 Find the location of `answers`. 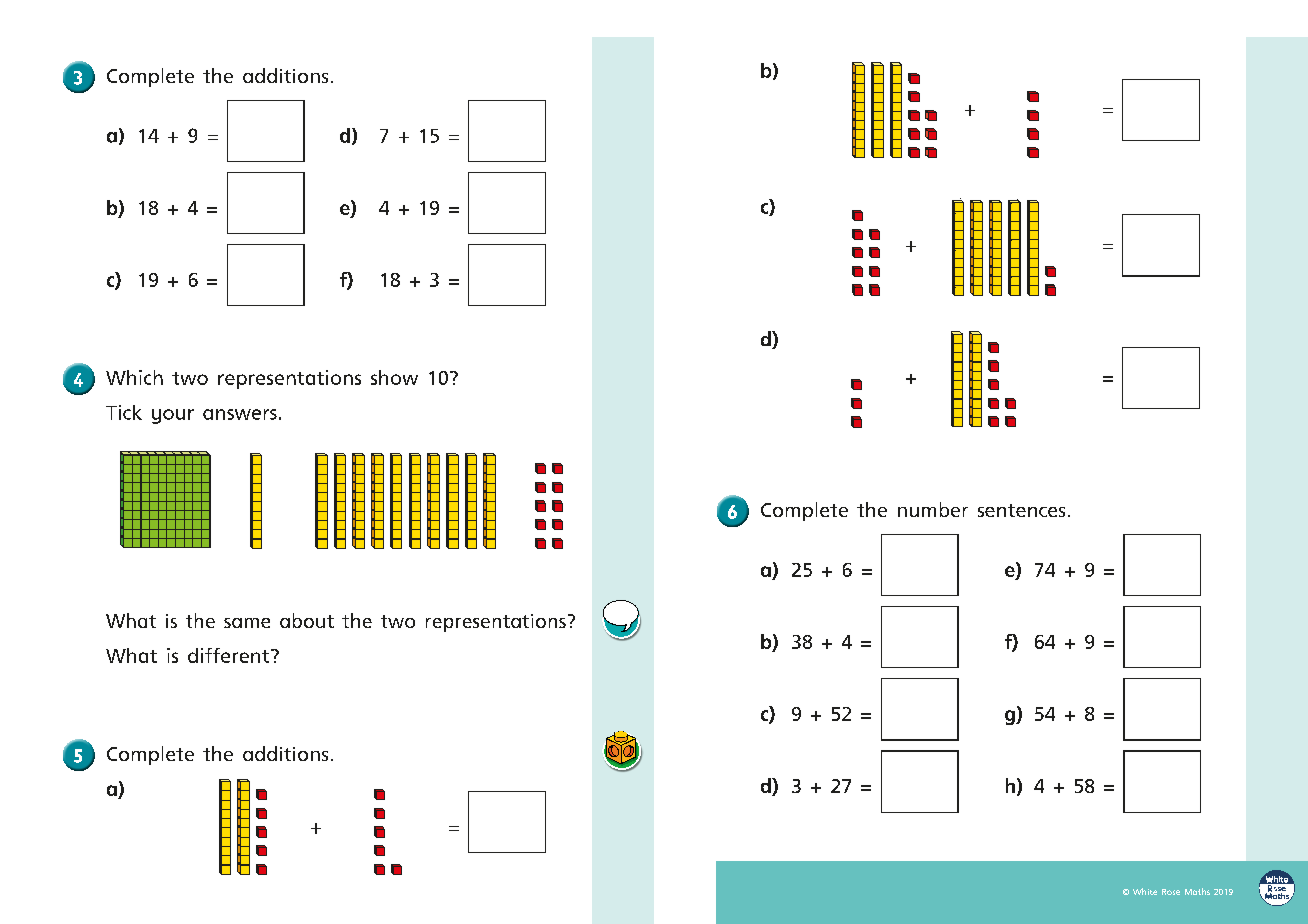

answers is located at coordinates (240, 414).
